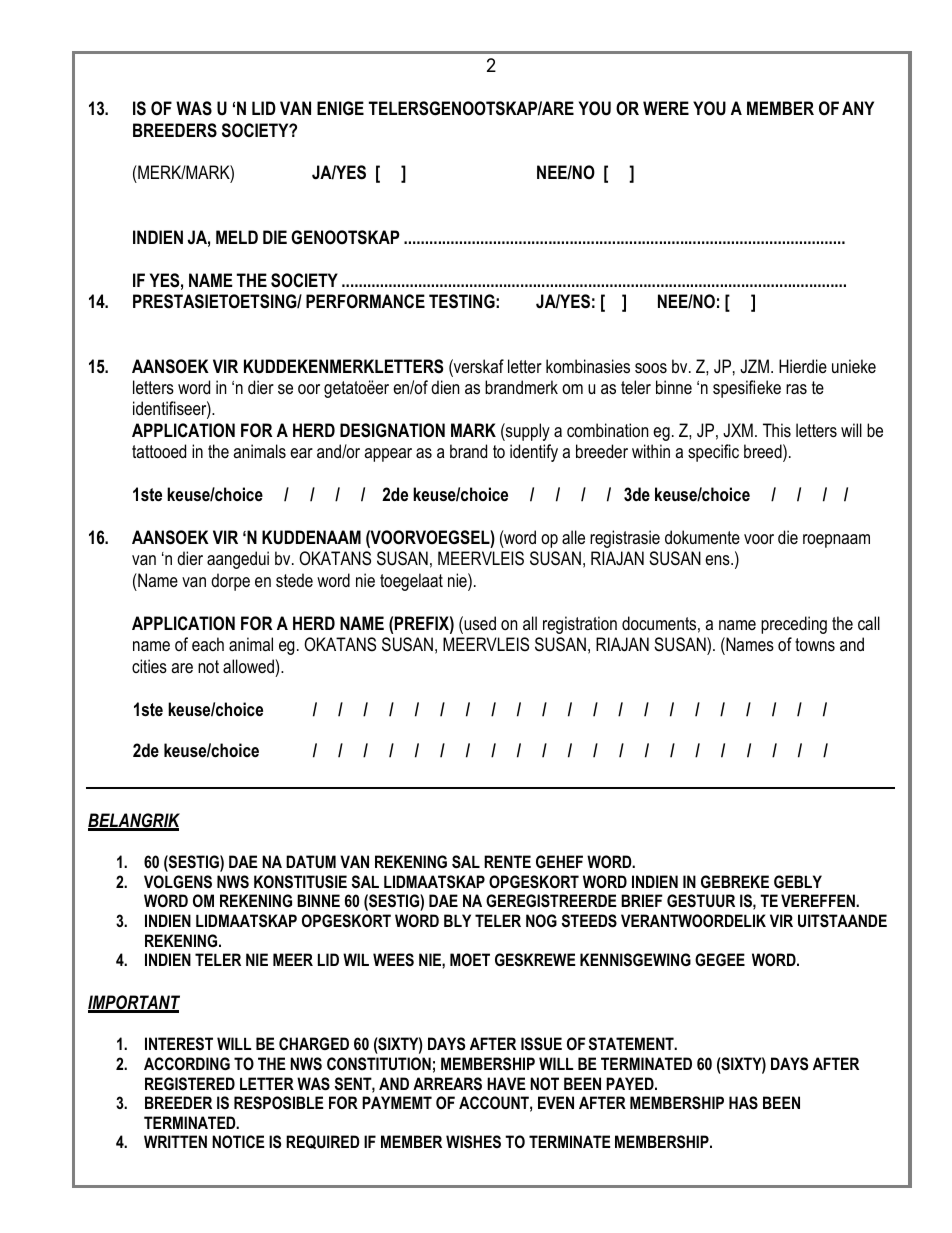 This image has height=1233, width=952. What do you see at coordinates (238, 1141) in the image?
I see `NOTICE` at bounding box center [238, 1141].
